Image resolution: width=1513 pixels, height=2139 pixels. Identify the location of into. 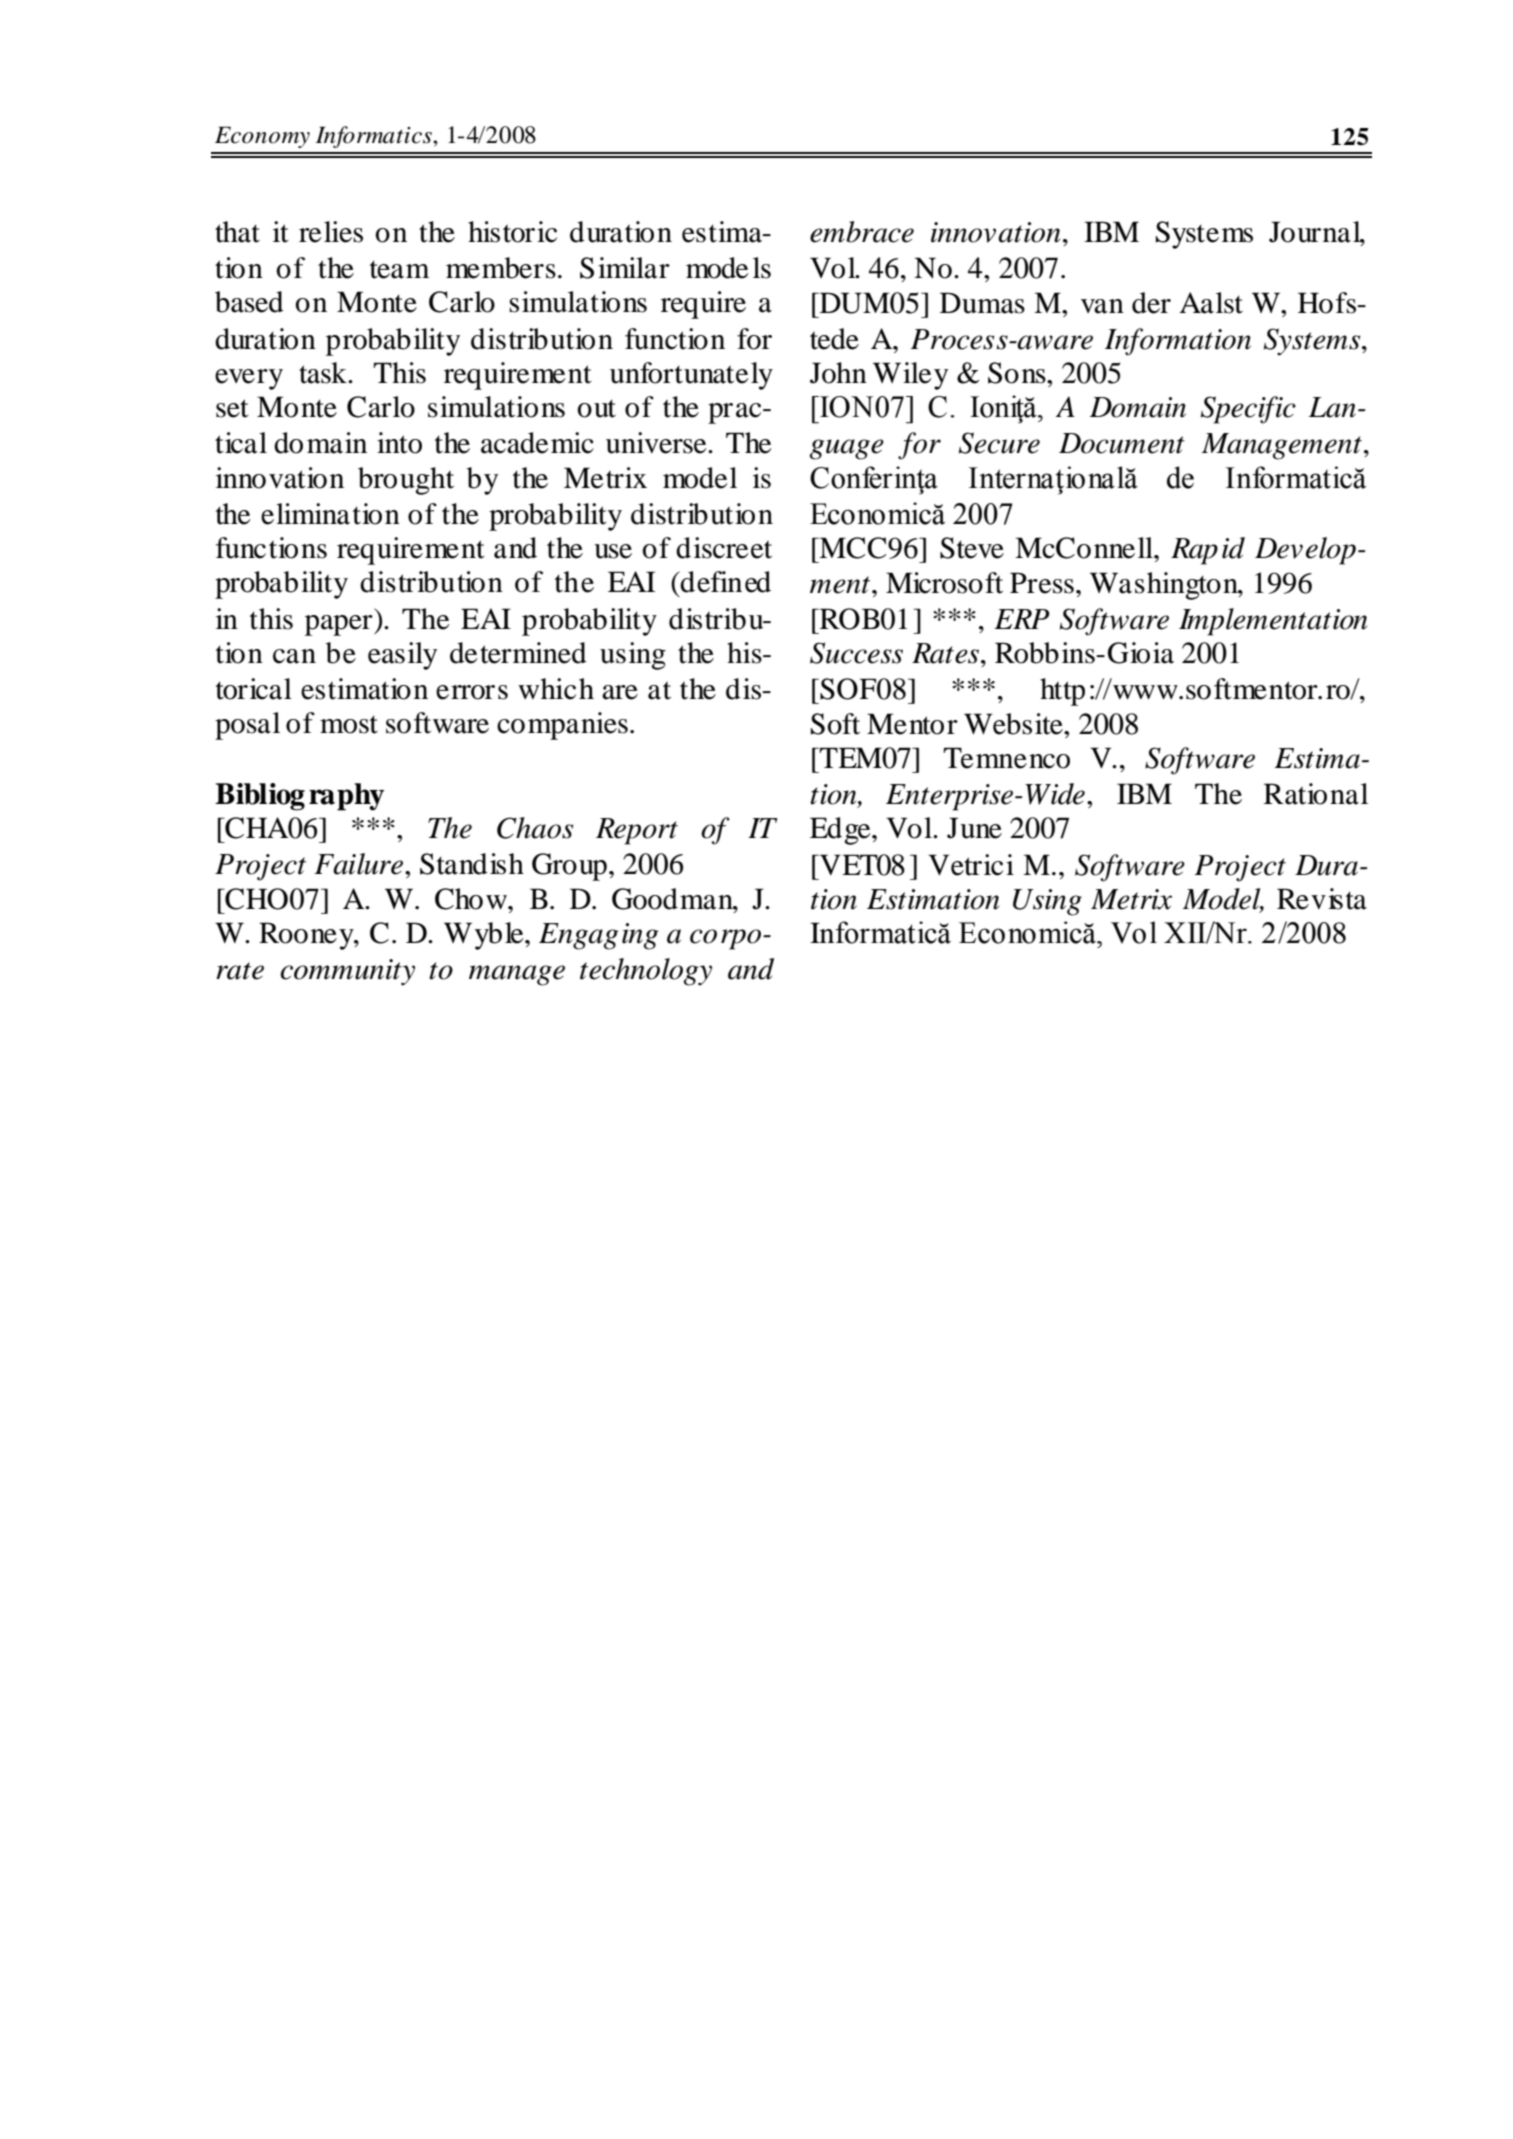
(399, 443).
